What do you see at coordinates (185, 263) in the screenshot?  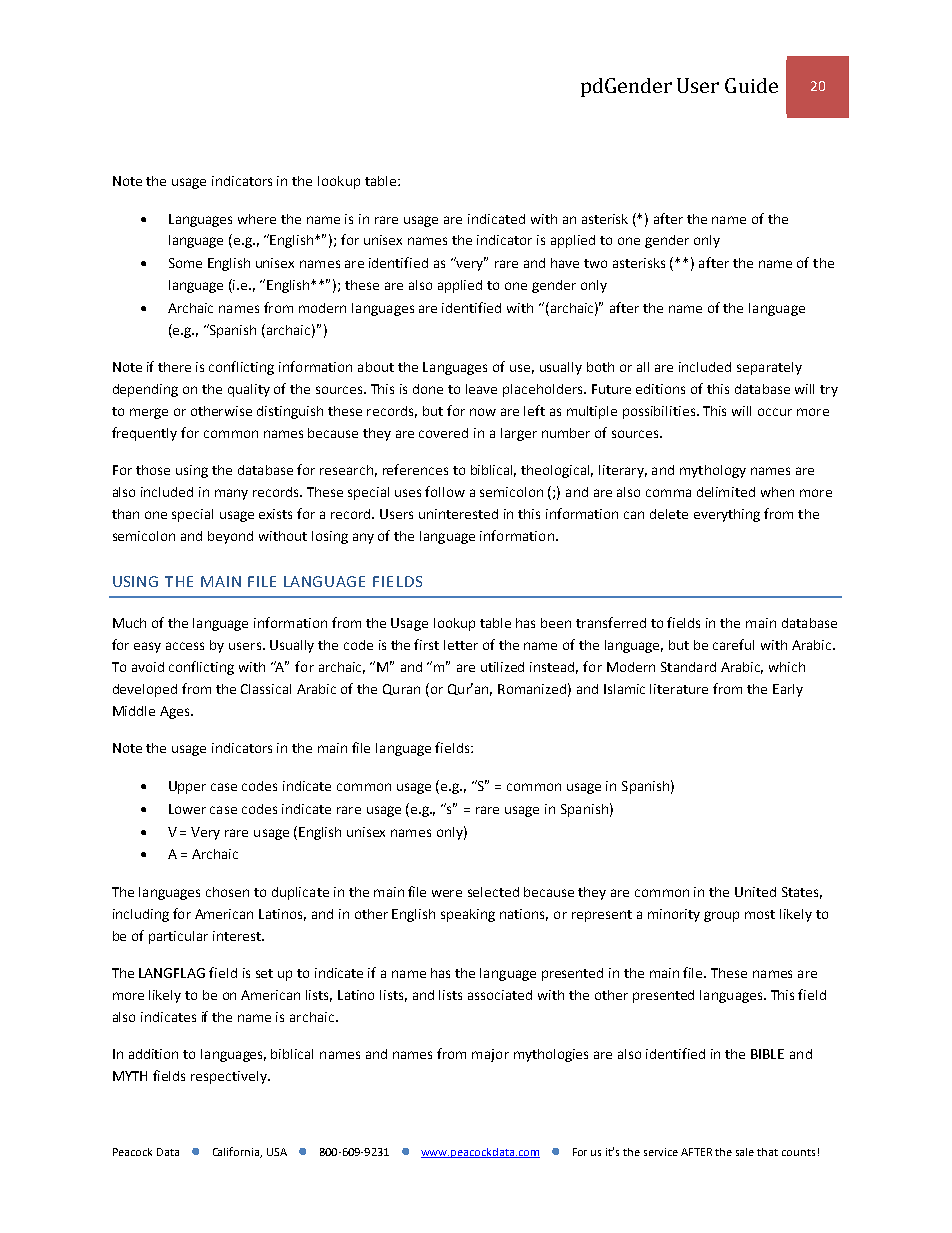 I see `Some` at bounding box center [185, 263].
